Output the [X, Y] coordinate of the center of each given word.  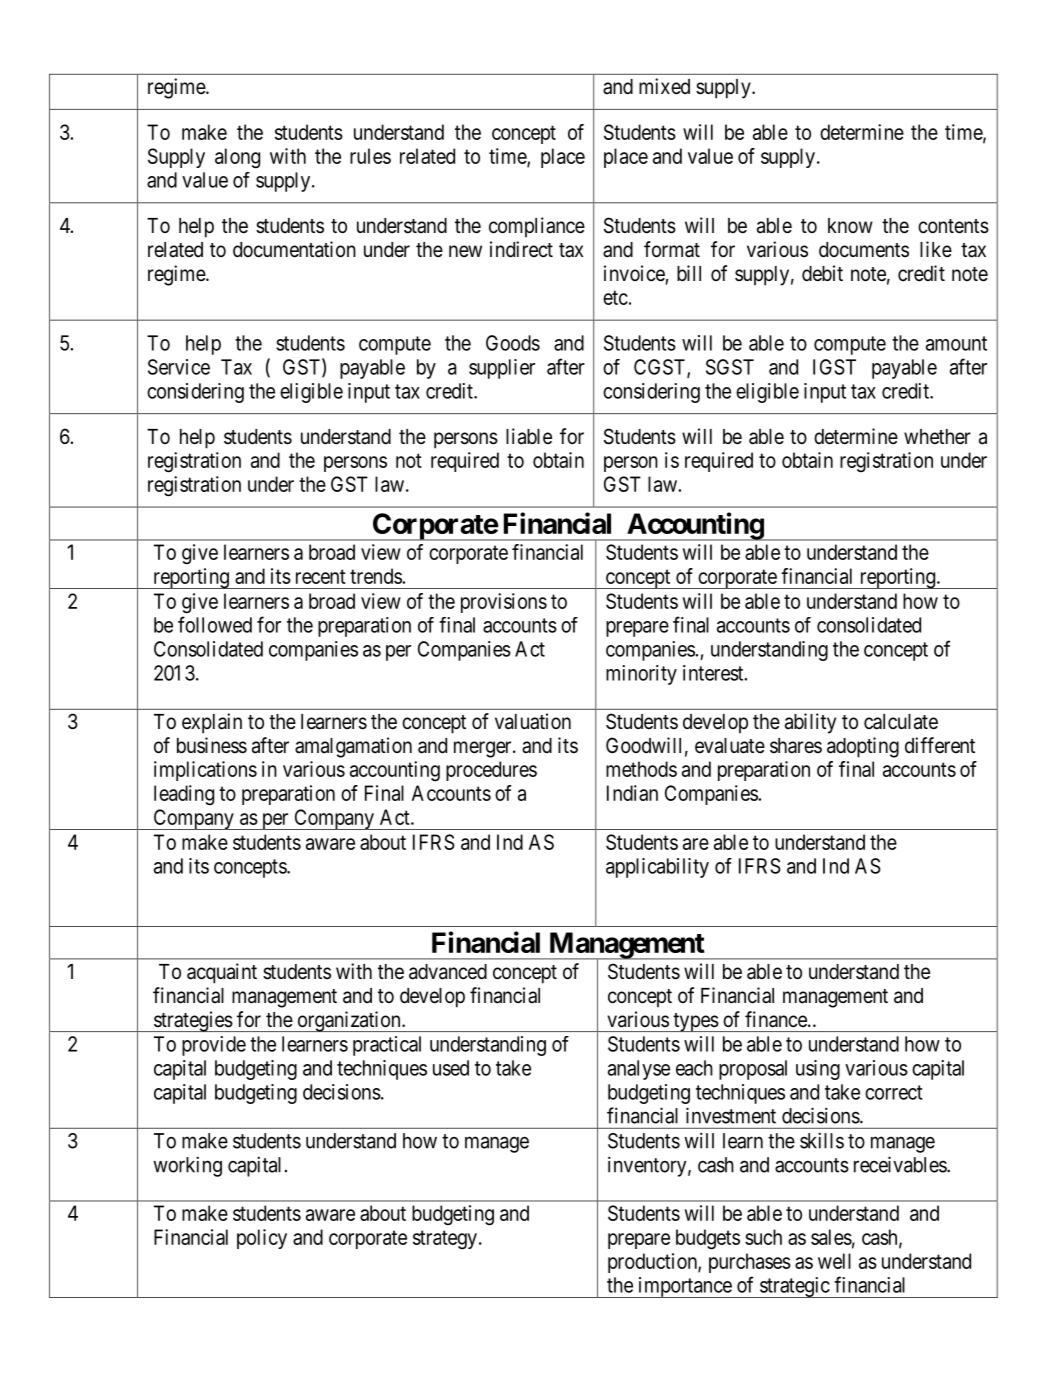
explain [212, 723]
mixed [664, 86]
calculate [901, 722]
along [237, 158]
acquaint [222, 973]
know [850, 225]
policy [262, 1239]
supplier [502, 369]
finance [776, 1019]
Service [179, 367]
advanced [448, 972]
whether [937, 437]
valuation [533, 721]
